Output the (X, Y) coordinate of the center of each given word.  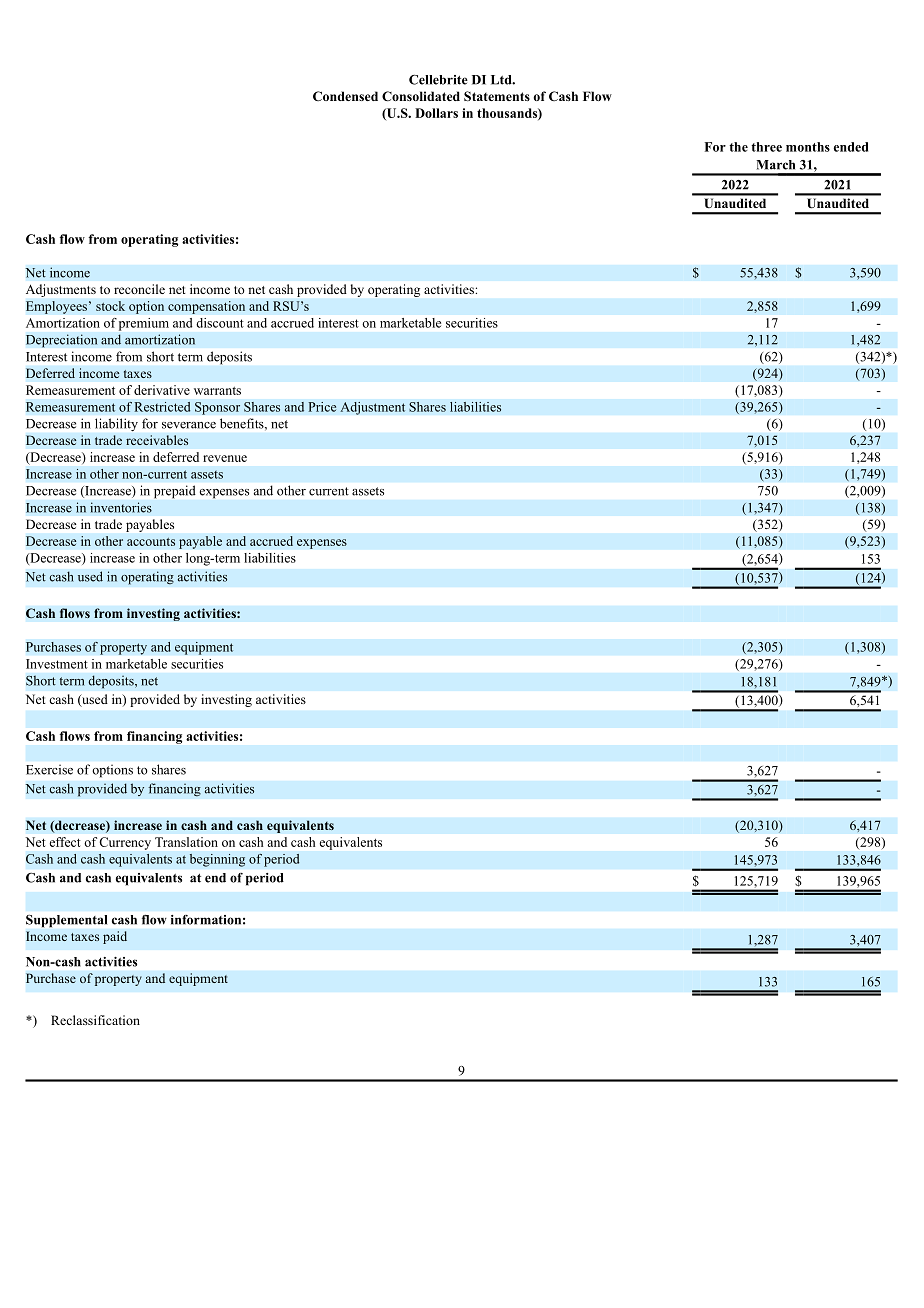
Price (322, 407)
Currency (125, 843)
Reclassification (95, 1020)
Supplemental (66, 921)
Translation (186, 842)
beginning (217, 860)
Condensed (345, 96)
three (766, 147)
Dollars (436, 113)
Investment (57, 664)
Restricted (162, 407)
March (775, 165)
